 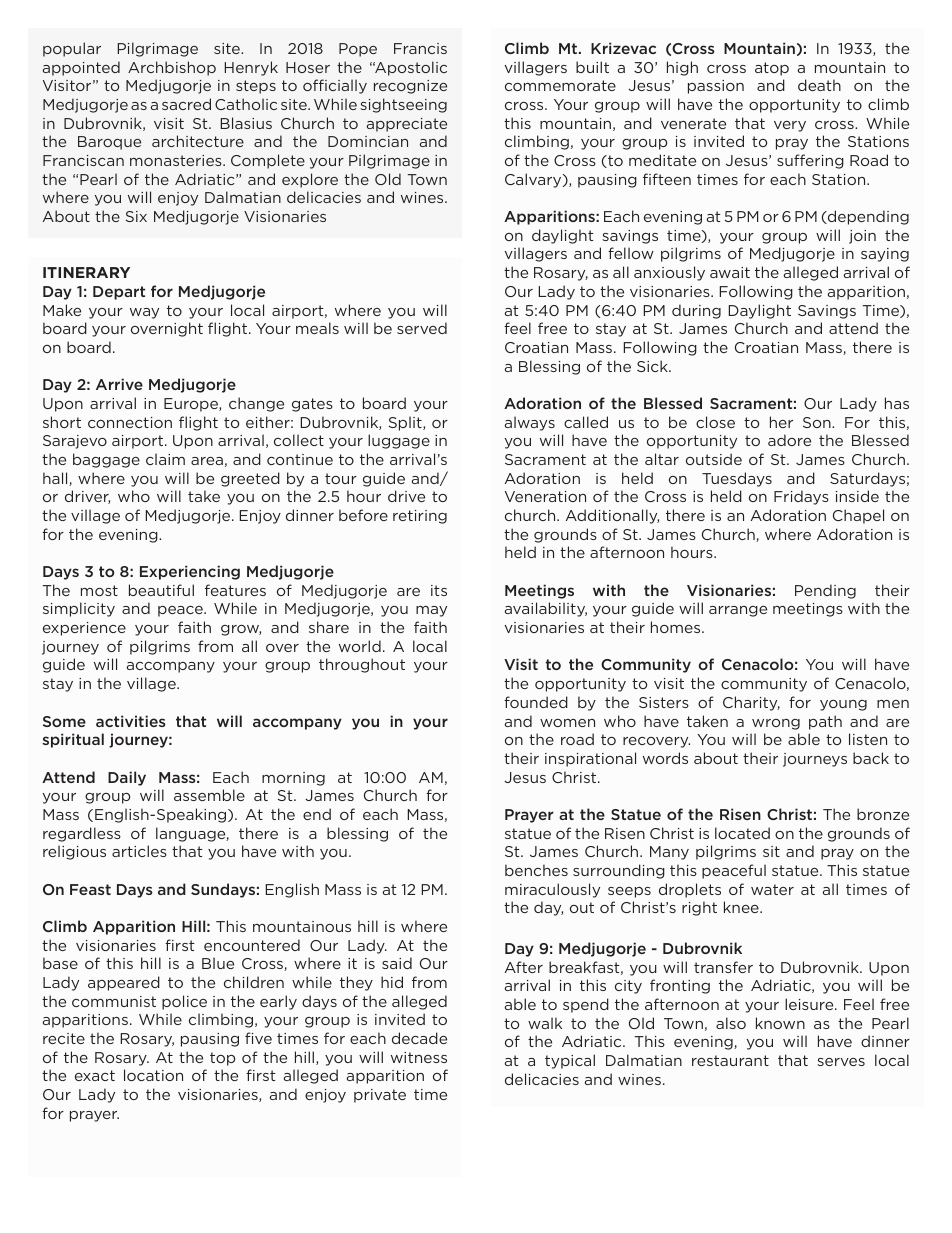 What do you see at coordinates (819, 85) in the document?
I see `death` at bounding box center [819, 85].
